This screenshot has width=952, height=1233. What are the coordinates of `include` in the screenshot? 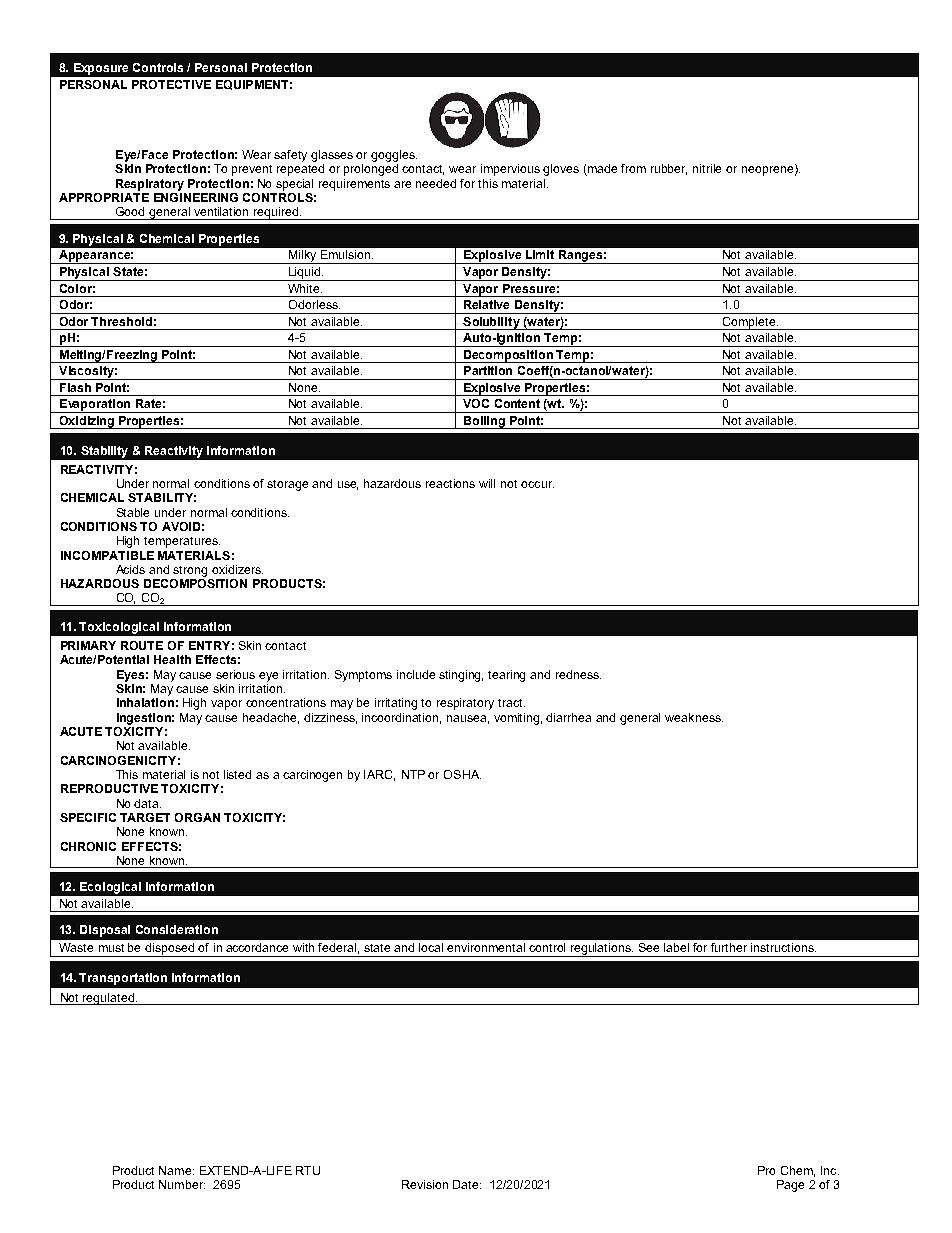 It's located at (416, 674).
